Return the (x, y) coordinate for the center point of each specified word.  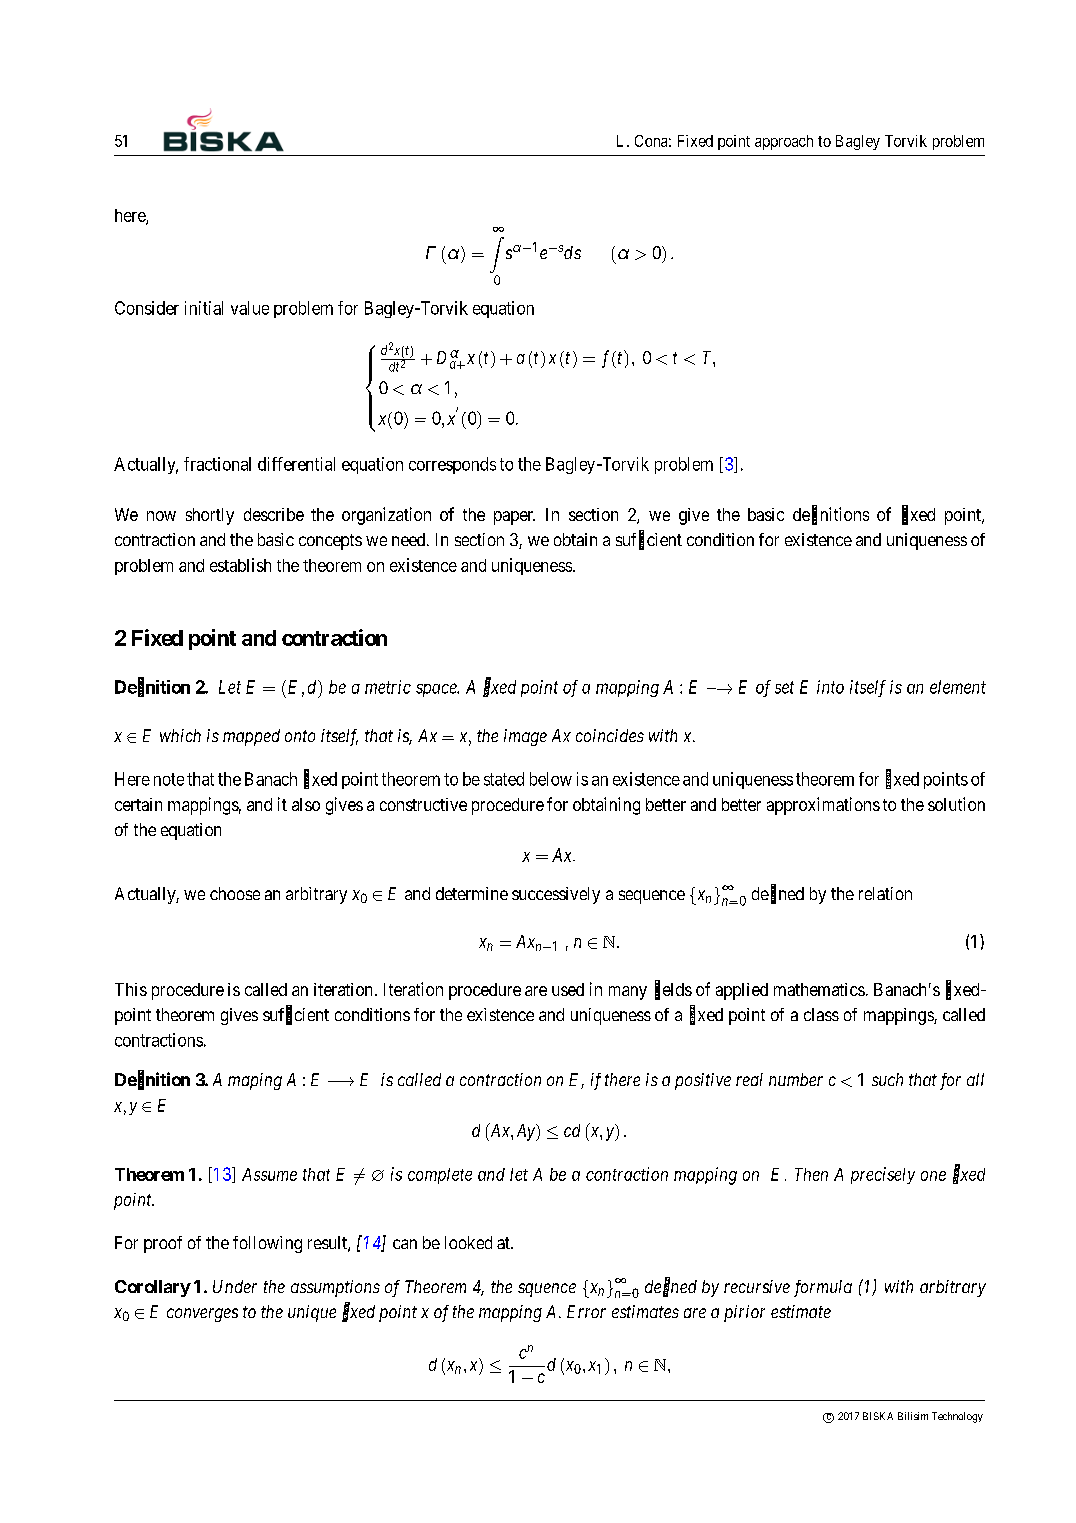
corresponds (452, 465)
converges (202, 1315)
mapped (251, 737)
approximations (823, 806)
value (250, 308)
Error (586, 1311)
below (551, 779)
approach (784, 142)
